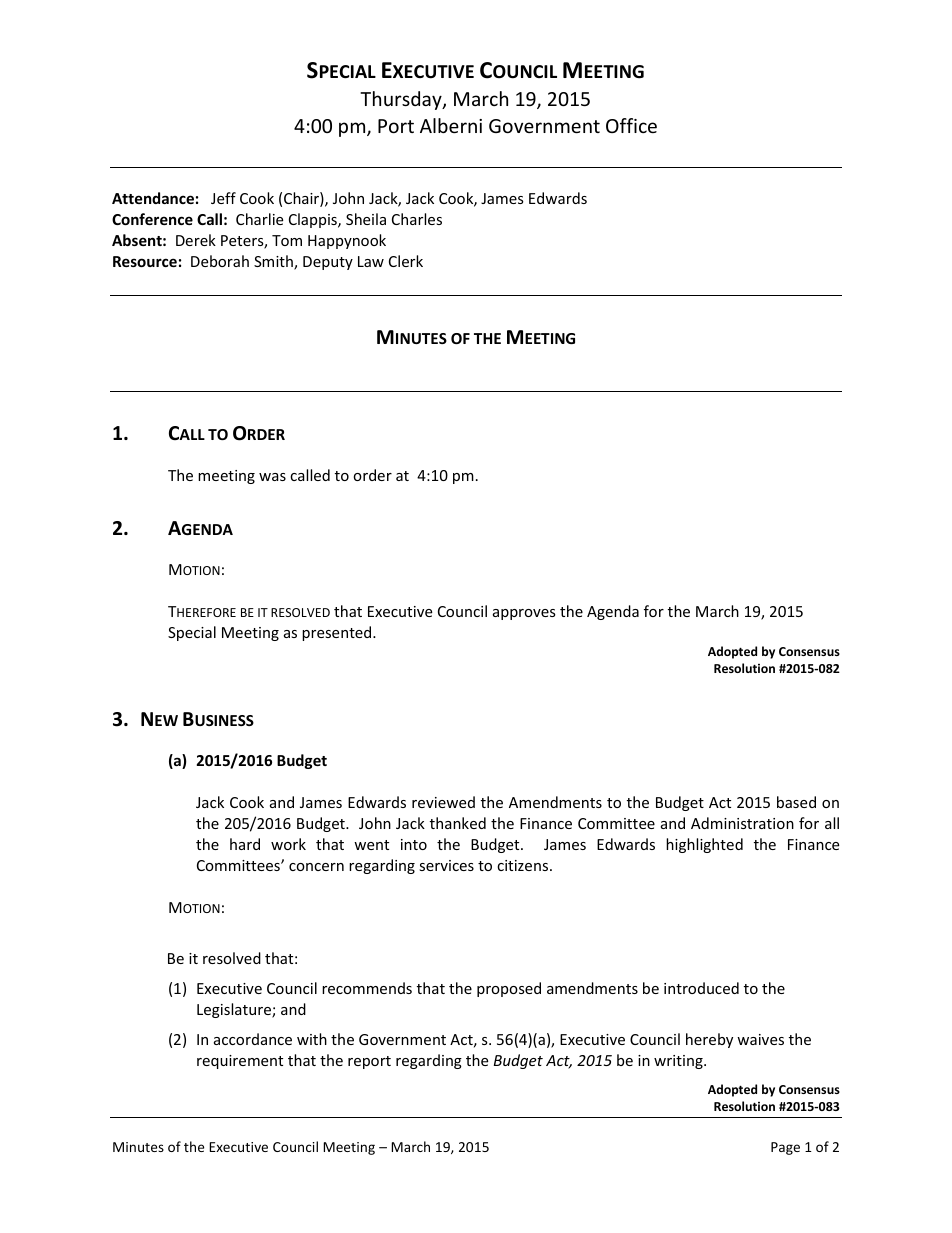 The height and width of the screenshot is (1233, 952). What do you see at coordinates (796, 802) in the screenshot?
I see `based` at bounding box center [796, 802].
